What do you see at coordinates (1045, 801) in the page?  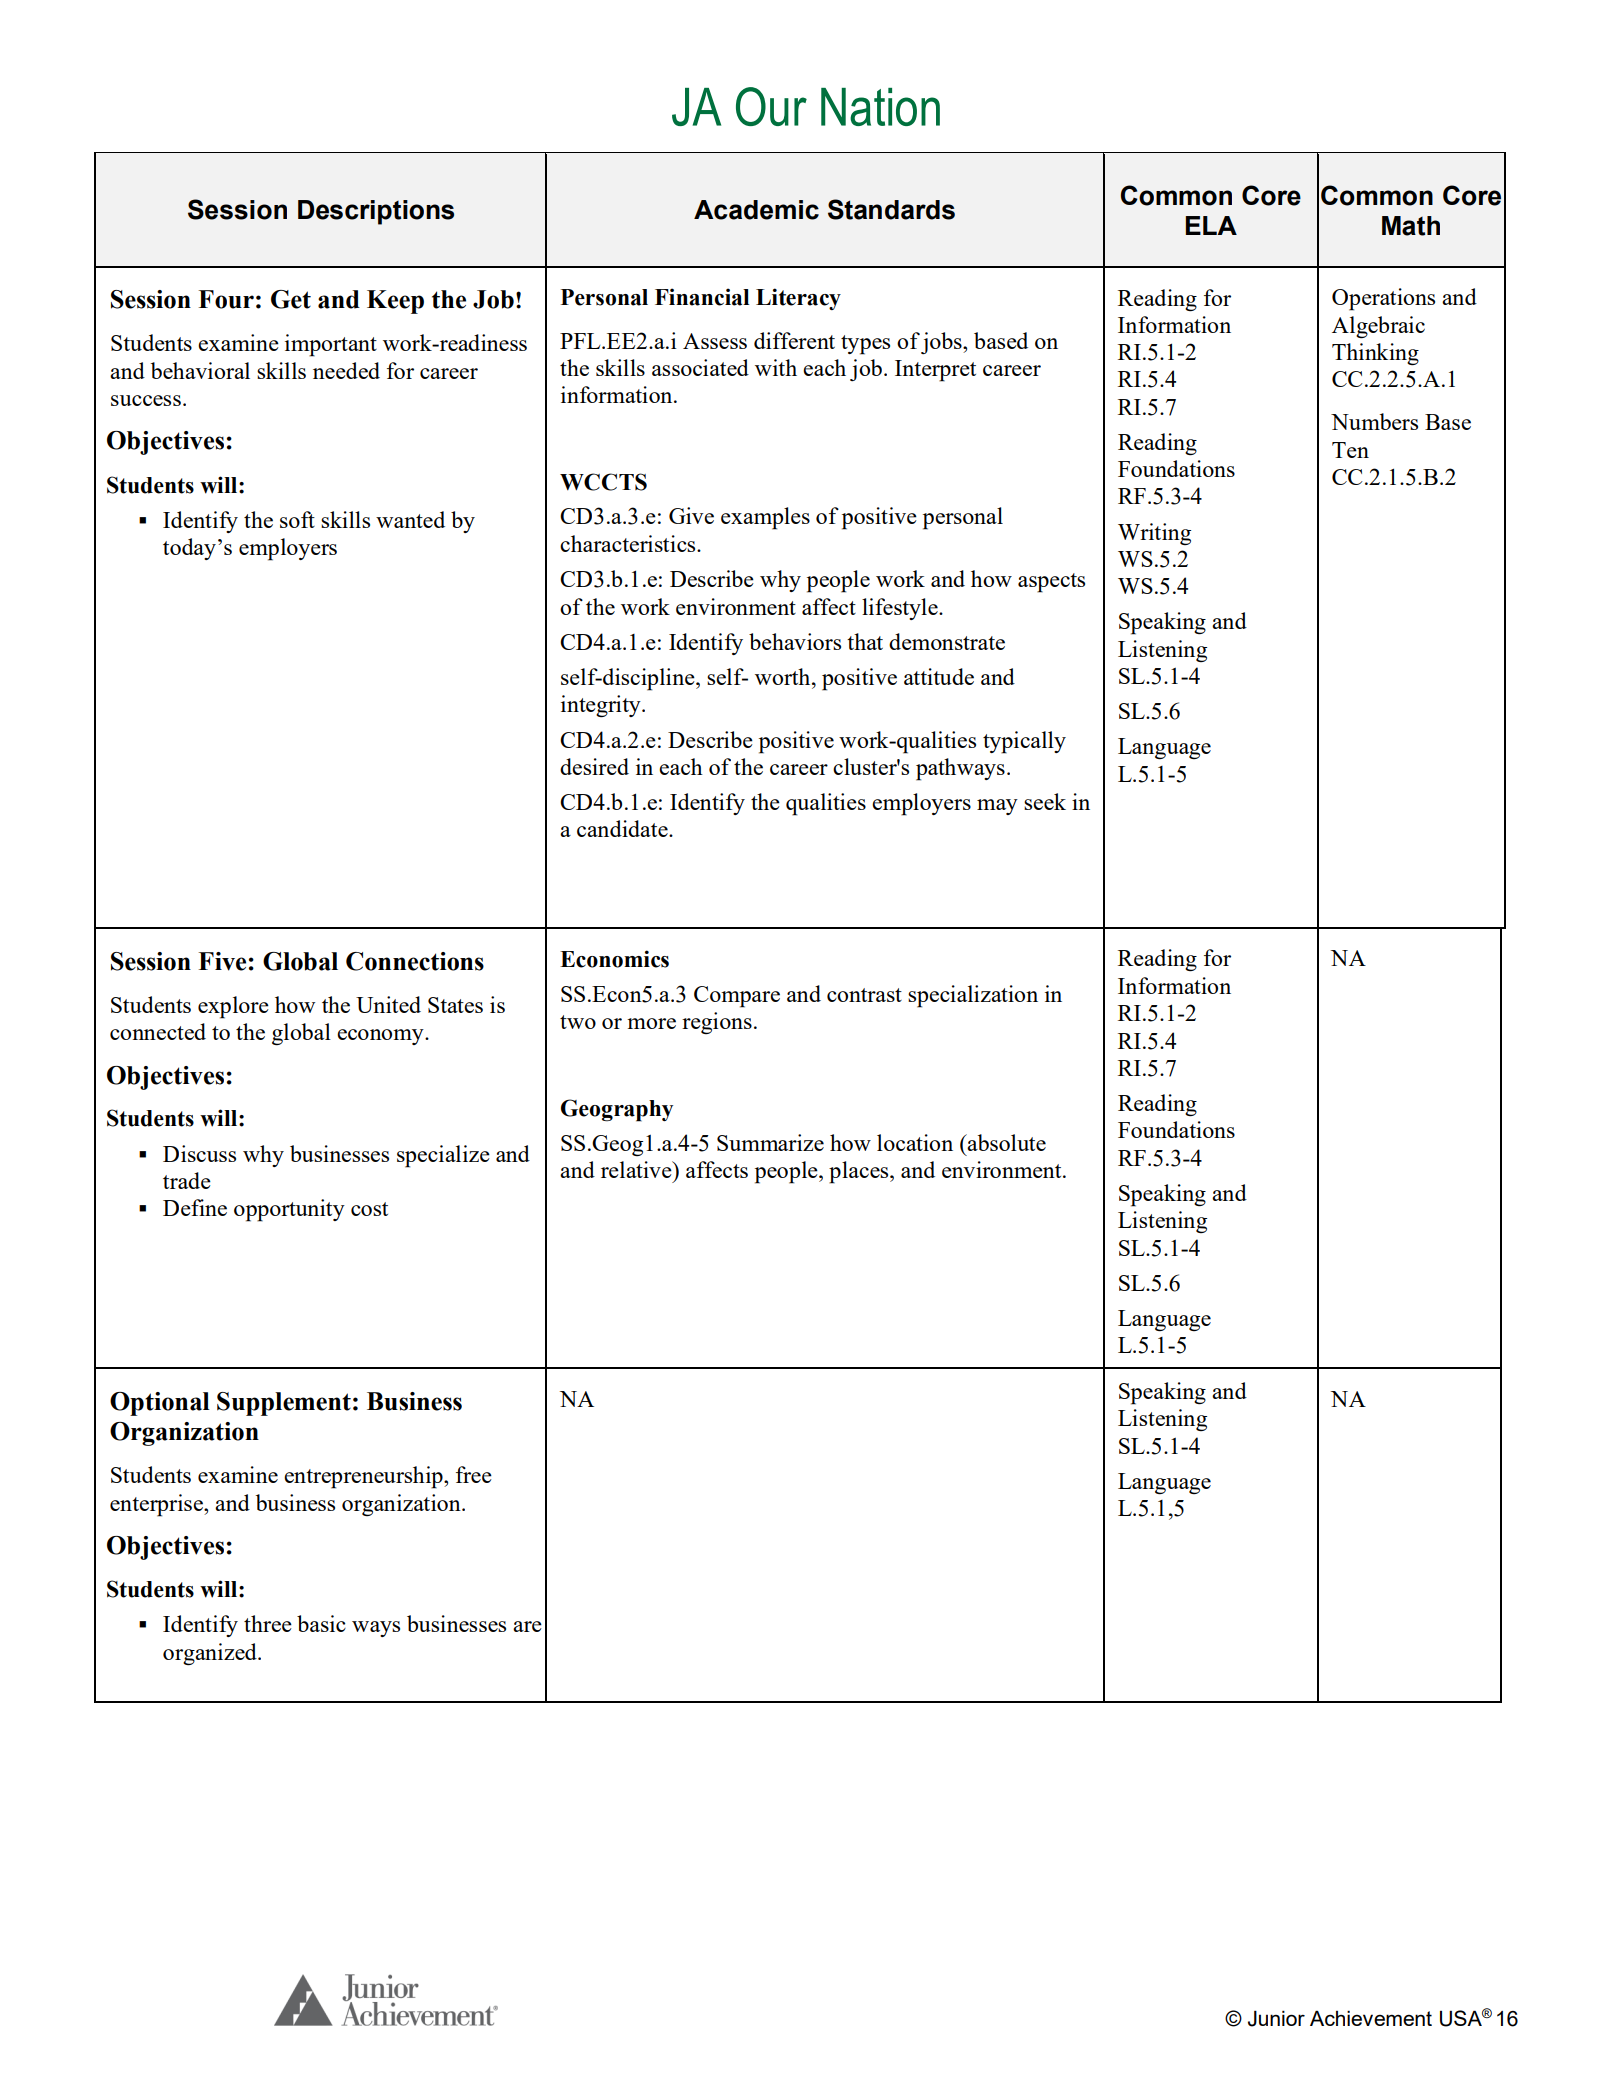 I see `seek` at bounding box center [1045, 801].
